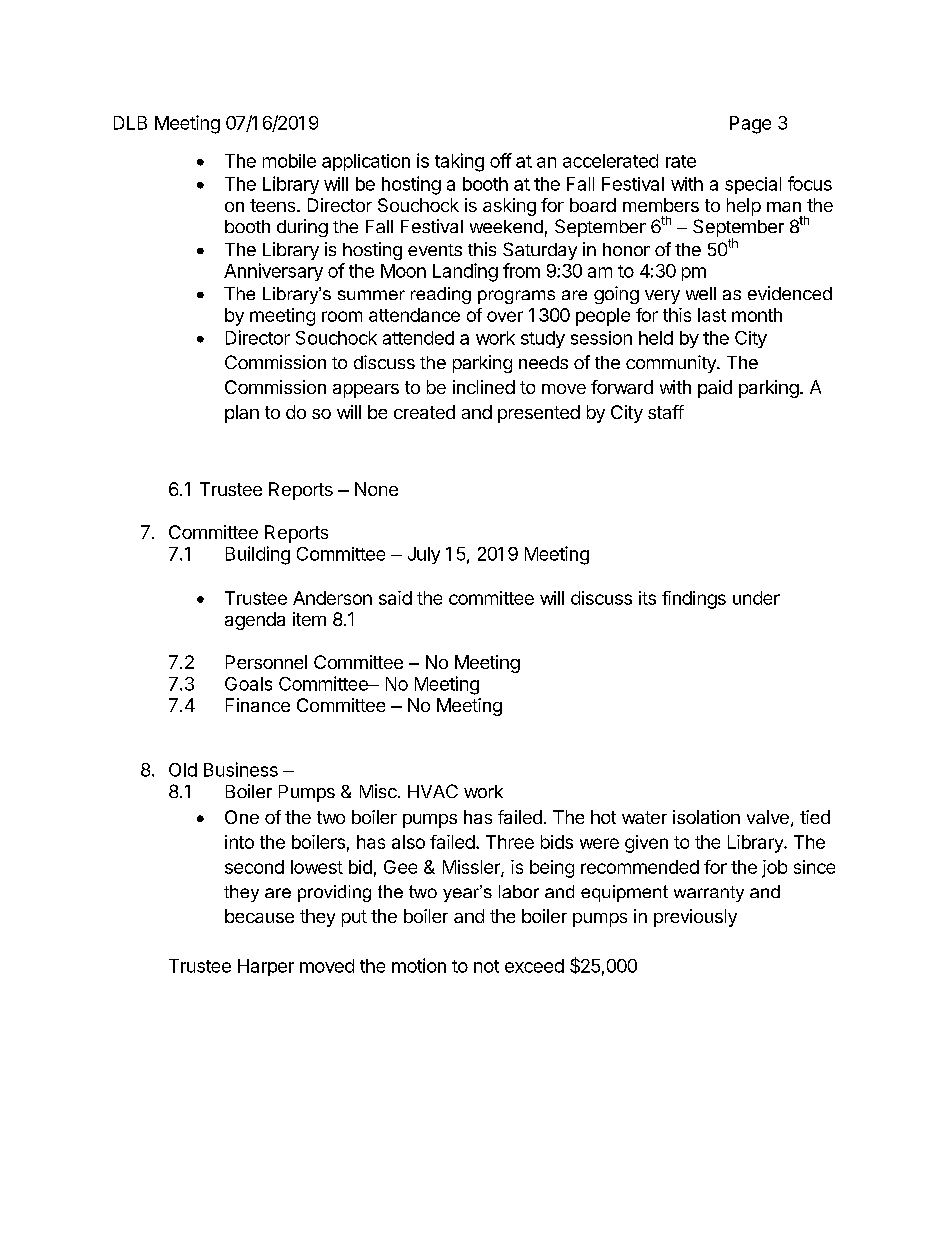 The height and width of the page is (1233, 952). Describe the element at coordinates (241, 769) in the page. I see `Business` at that location.
